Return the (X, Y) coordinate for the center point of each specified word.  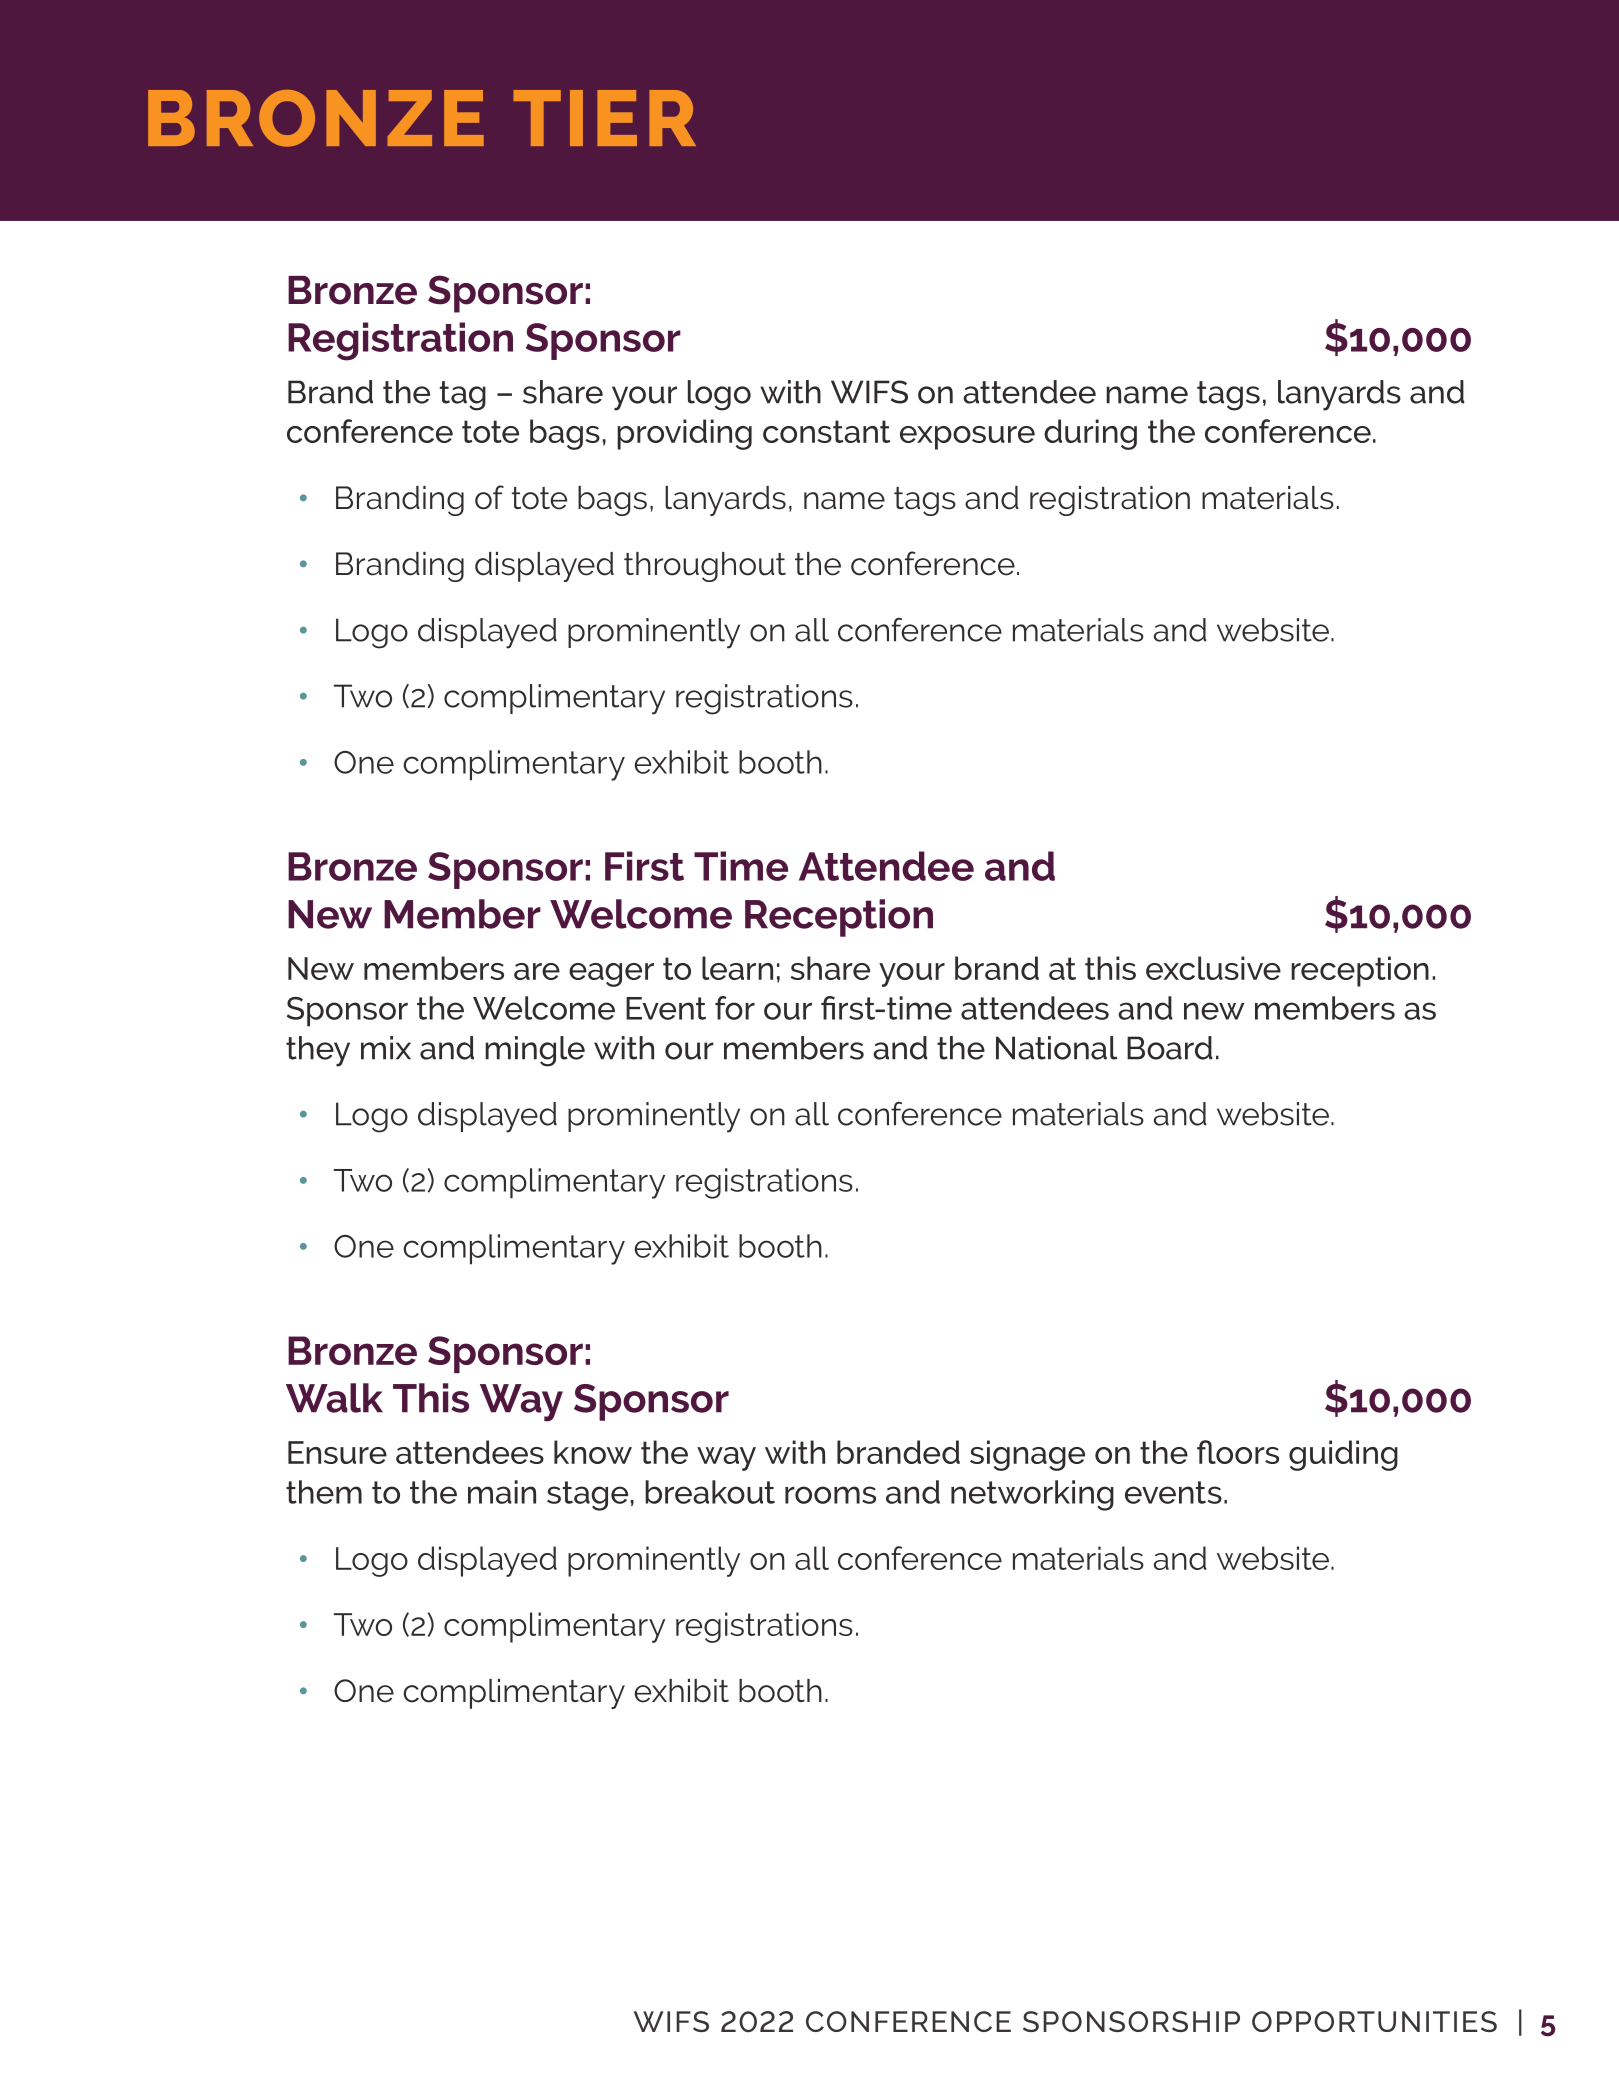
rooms (830, 1495)
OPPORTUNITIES (1374, 2021)
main (502, 1492)
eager (611, 975)
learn (737, 968)
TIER (604, 118)
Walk (334, 1398)
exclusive (1213, 968)
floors (1238, 1452)
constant (826, 431)
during (1090, 434)
